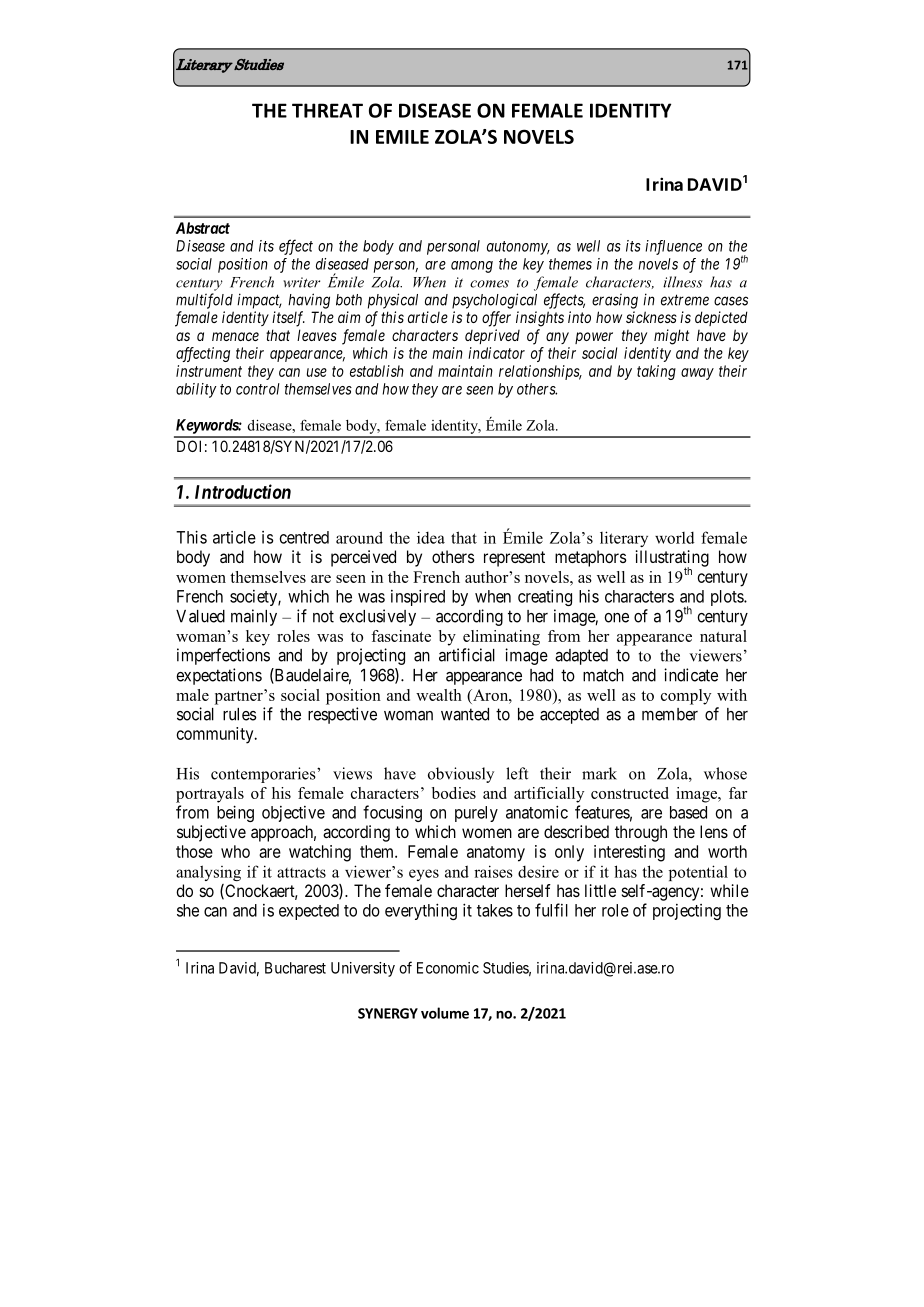 This screenshot has height=1307, width=924. Describe the element at coordinates (327, 110) in the screenshot. I see `THREAT` at that location.
